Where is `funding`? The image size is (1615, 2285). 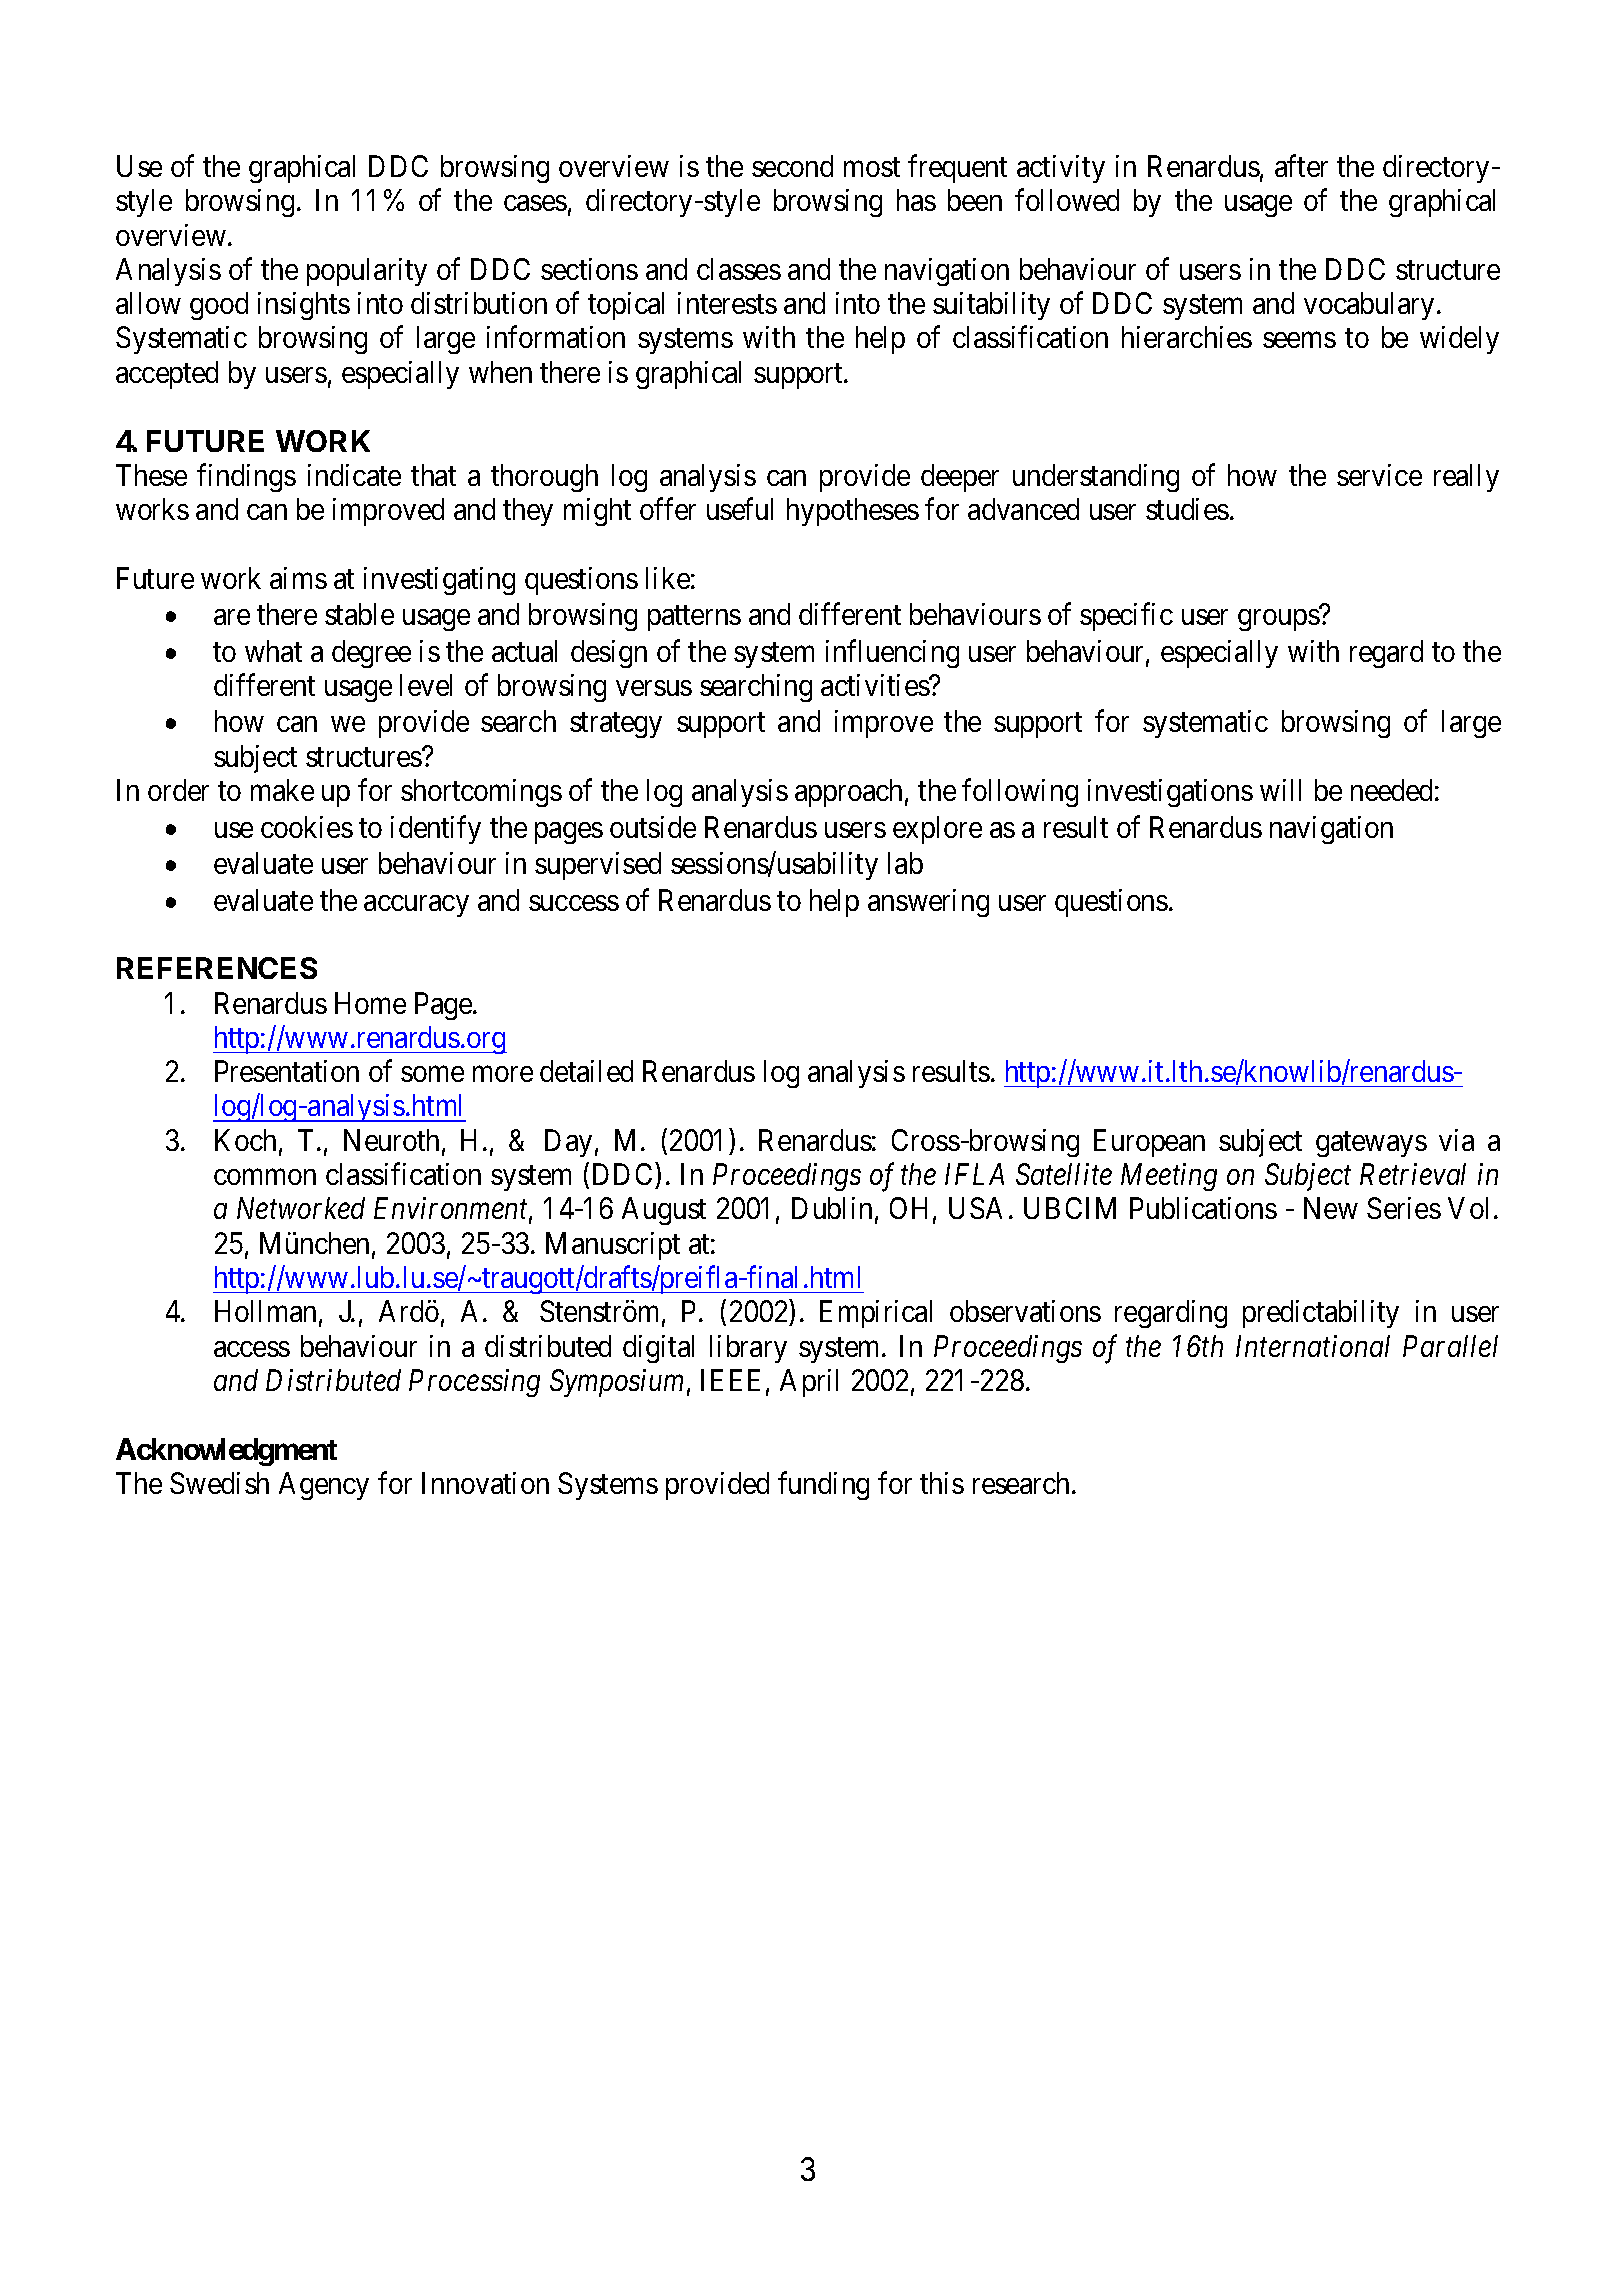
funding is located at coordinates (823, 1486).
